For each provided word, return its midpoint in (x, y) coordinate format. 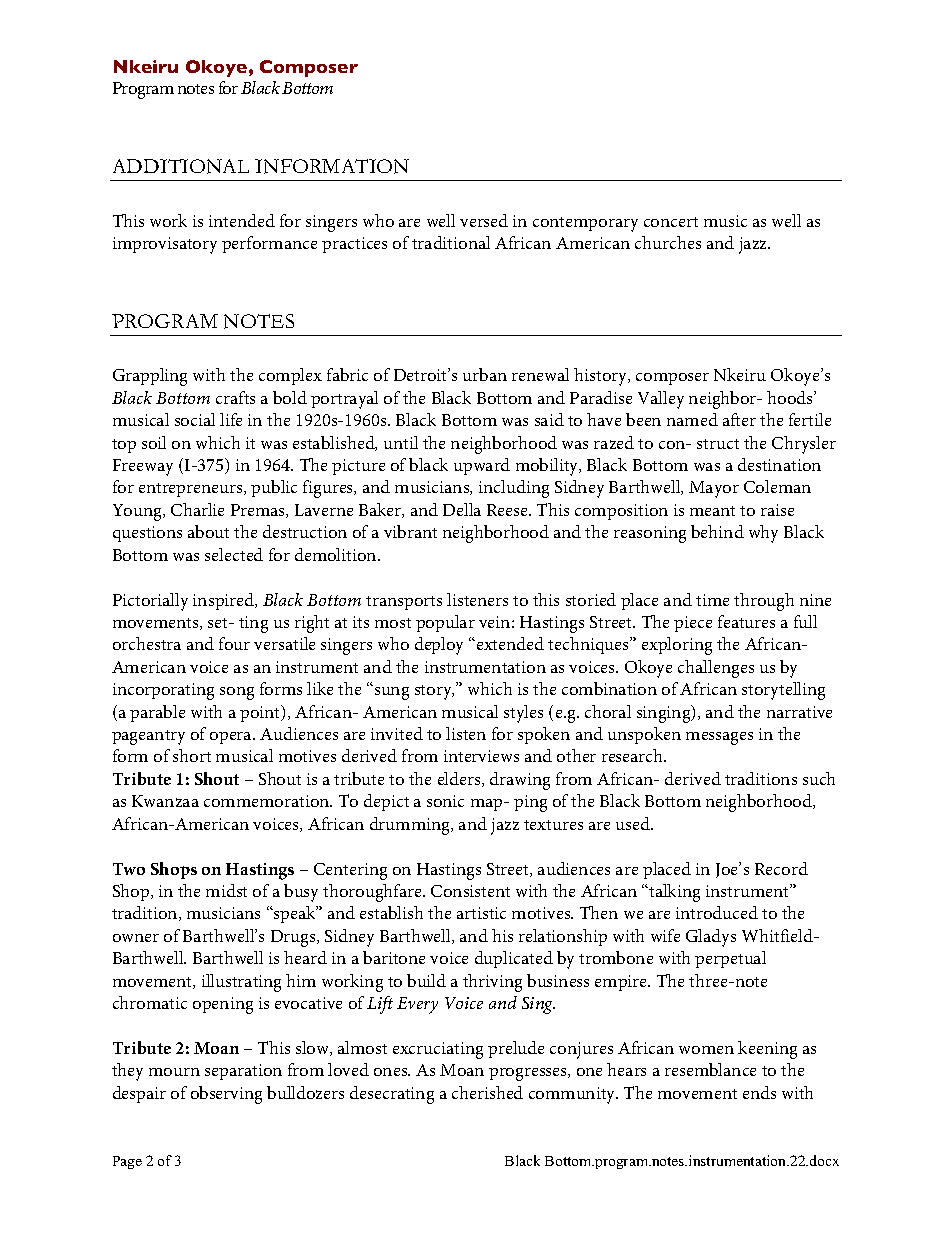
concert (671, 222)
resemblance (710, 1069)
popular (445, 623)
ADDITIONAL (181, 166)
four (234, 643)
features (746, 621)
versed (484, 220)
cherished (487, 1092)
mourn (174, 1072)
